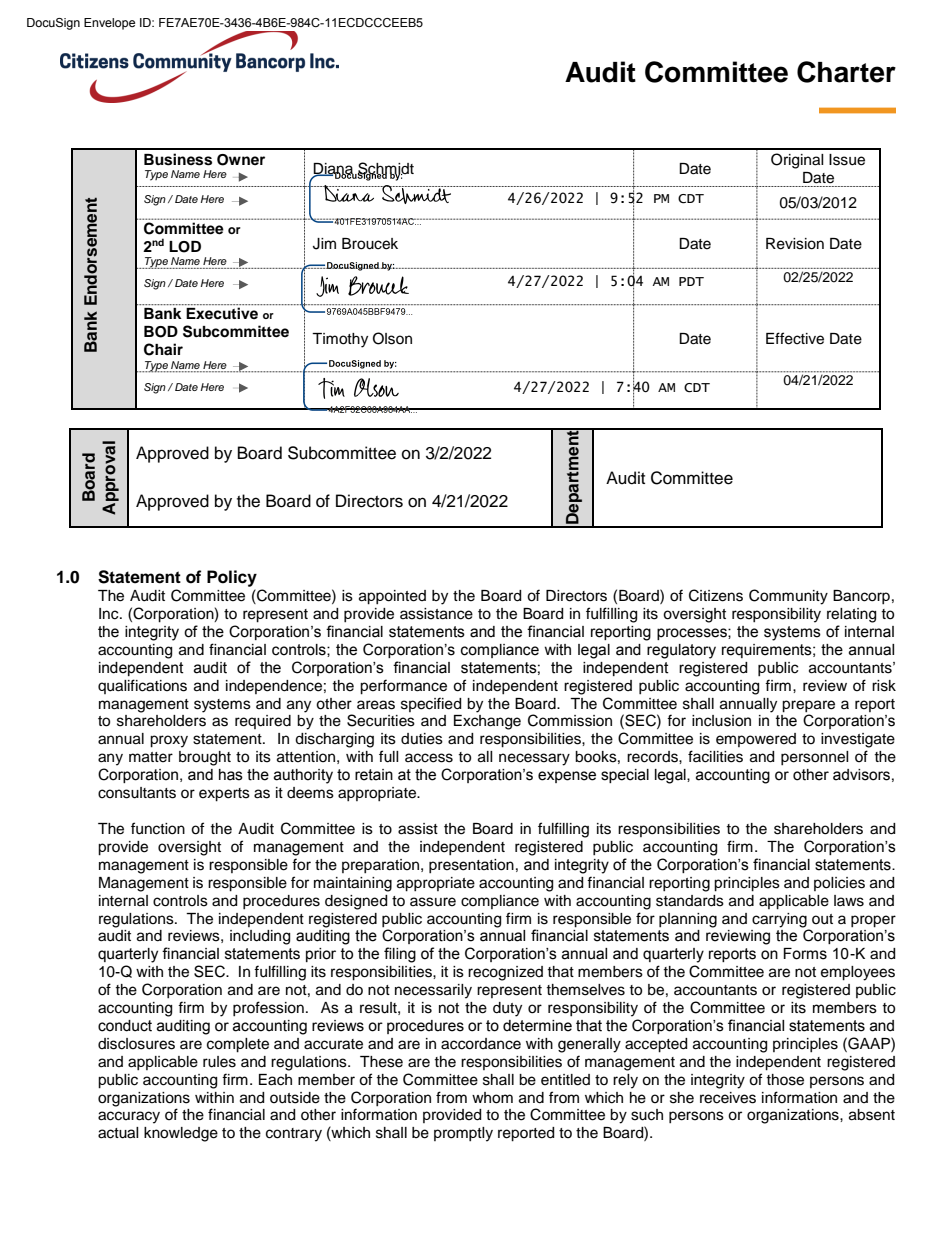  I want to click on Business, so click(178, 159).
